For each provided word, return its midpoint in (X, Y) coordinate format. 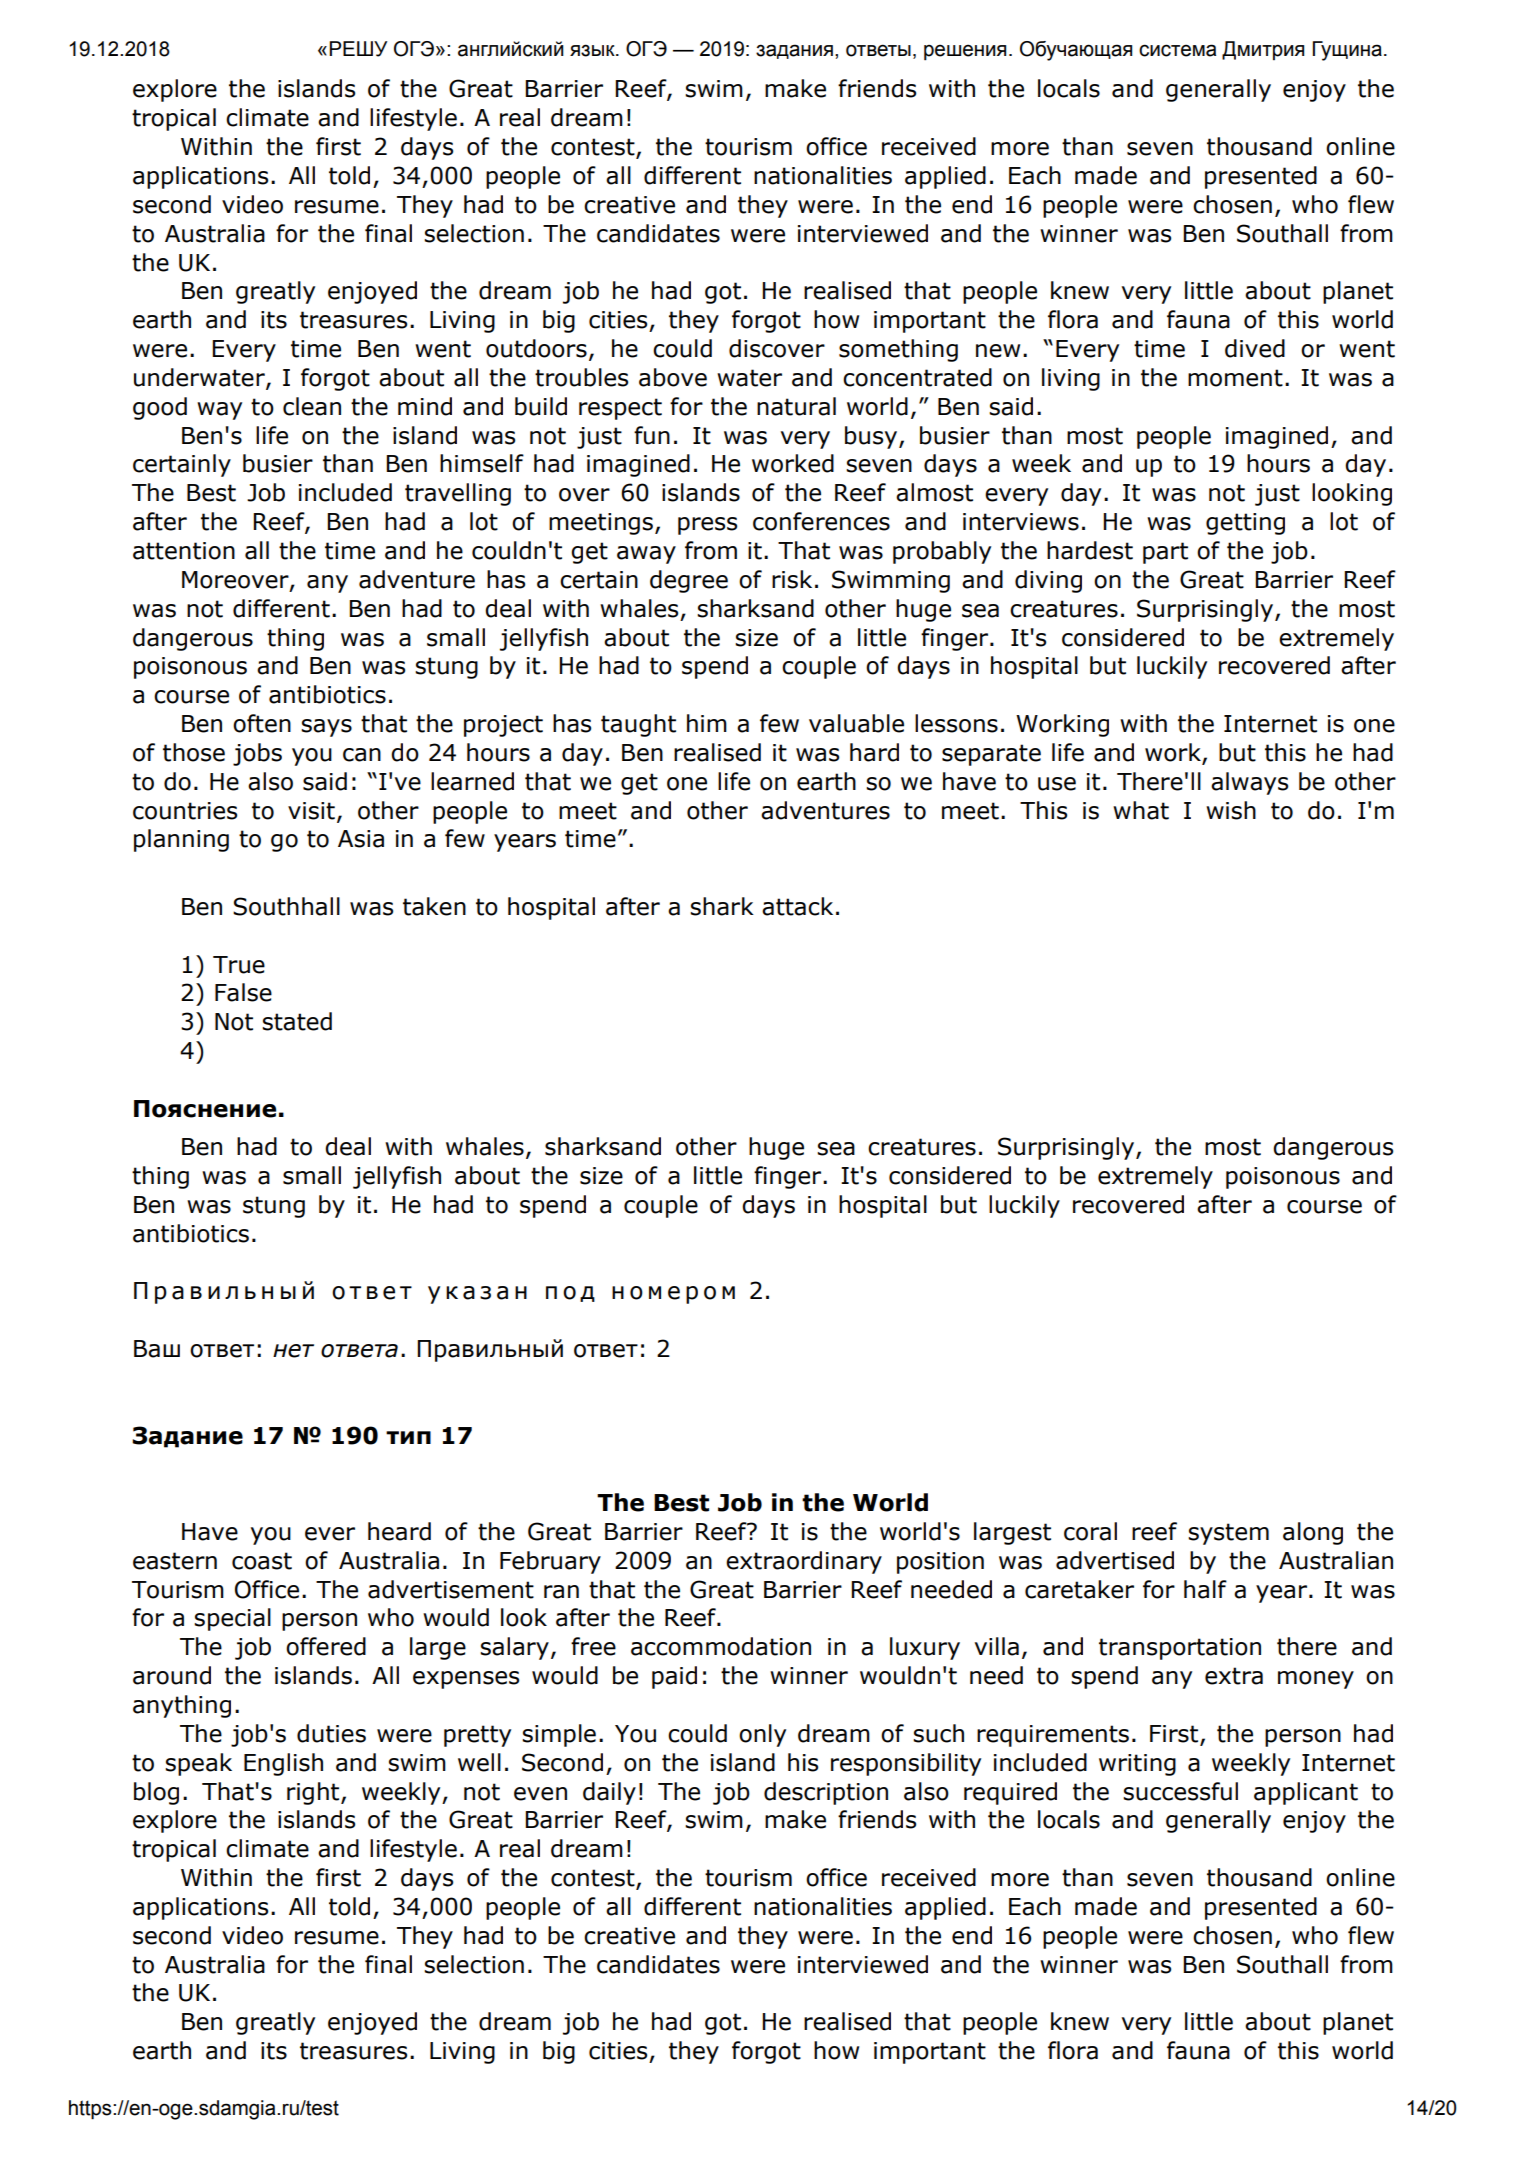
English (283, 1764)
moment (1235, 378)
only (762, 1735)
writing (1137, 1765)
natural (796, 406)
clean (312, 406)
